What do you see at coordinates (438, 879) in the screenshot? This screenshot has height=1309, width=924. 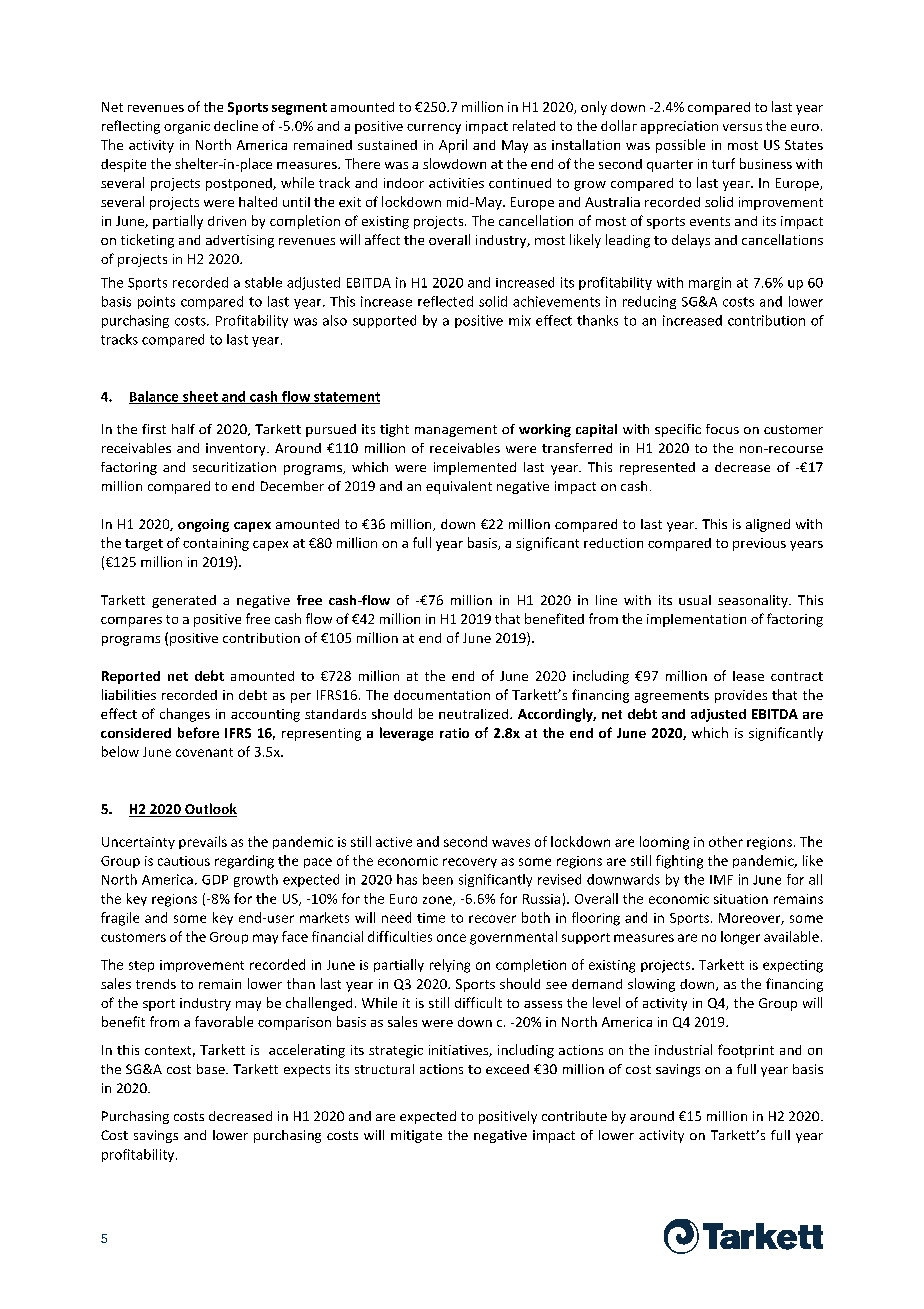 I see `been` at bounding box center [438, 879].
